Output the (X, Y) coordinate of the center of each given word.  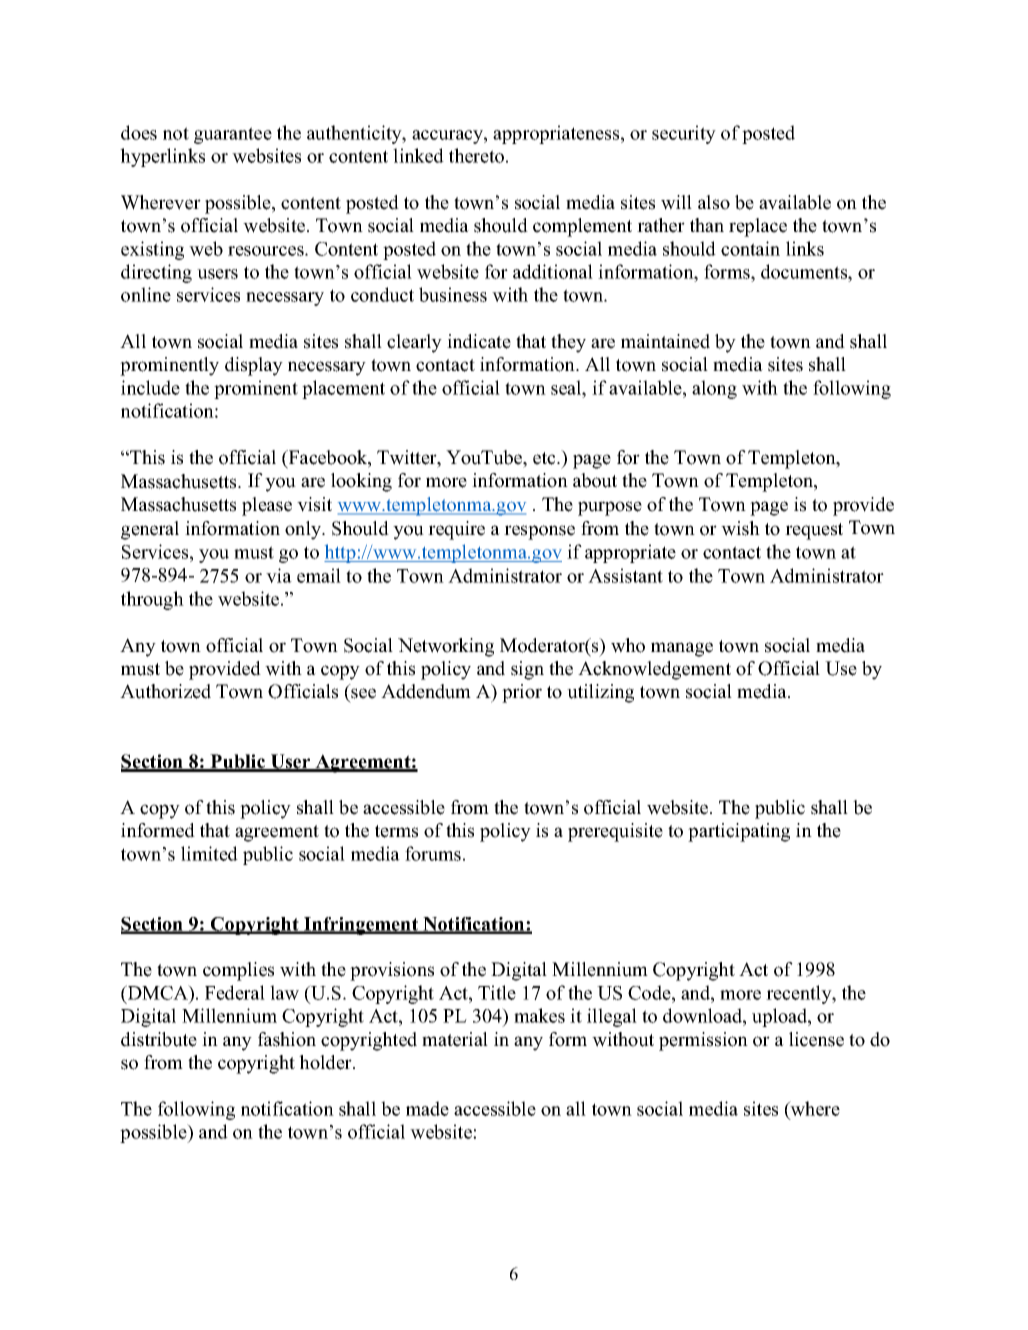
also (714, 202)
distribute (159, 1039)
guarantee (233, 135)
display (254, 366)
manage (682, 649)
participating (739, 832)
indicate (479, 341)
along (714, 389)
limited (209, 853)
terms (396, 831)
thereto (476, 155)
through (152, 600)
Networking (446, 647)
